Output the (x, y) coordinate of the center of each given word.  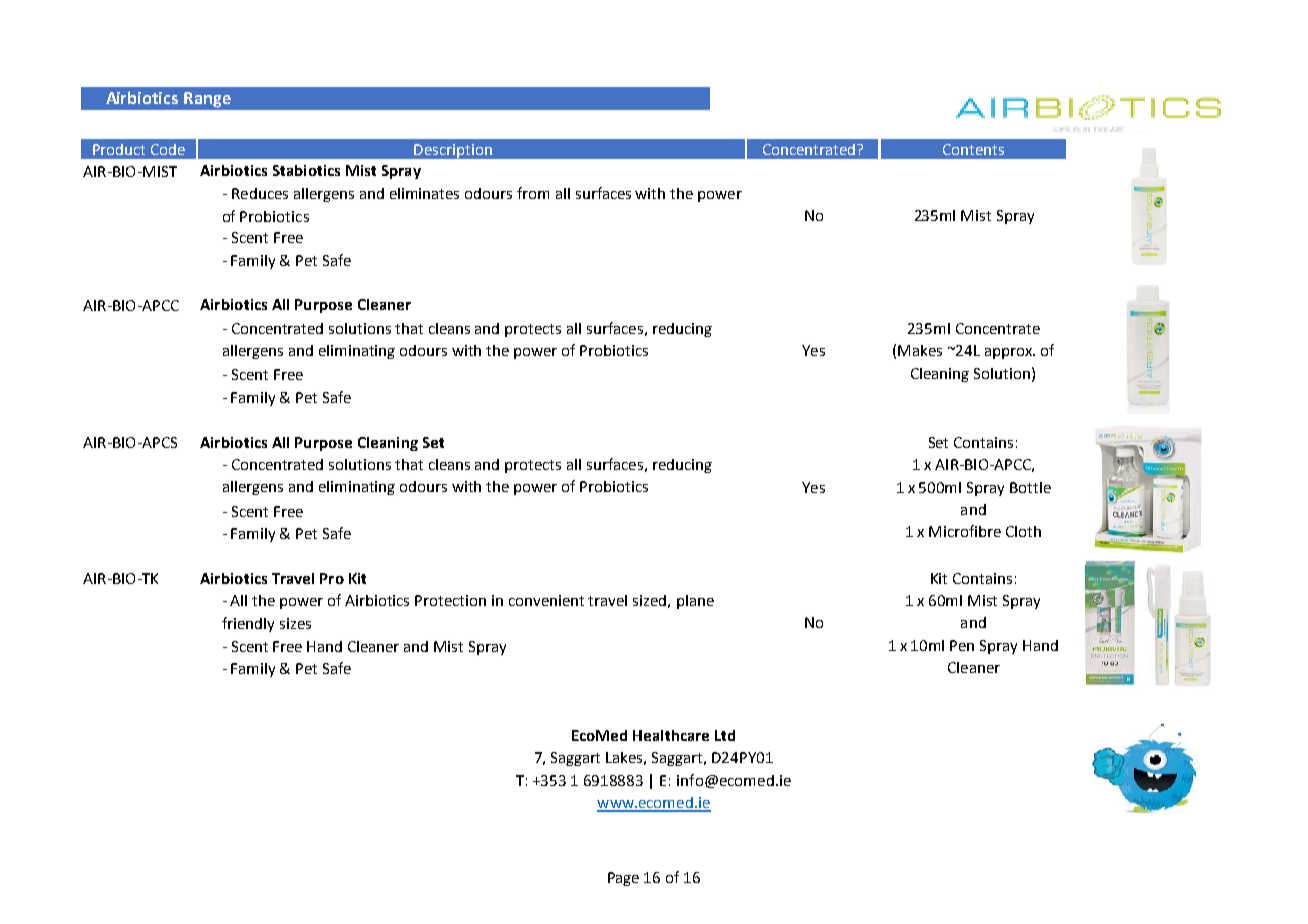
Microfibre (965, 531)
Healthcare (671, 735)
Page (623, 879)
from (533, 193)
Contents (973, 149)
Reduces (260, 193)
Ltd (725, 735)
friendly (248, 624)
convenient (546, 600)
